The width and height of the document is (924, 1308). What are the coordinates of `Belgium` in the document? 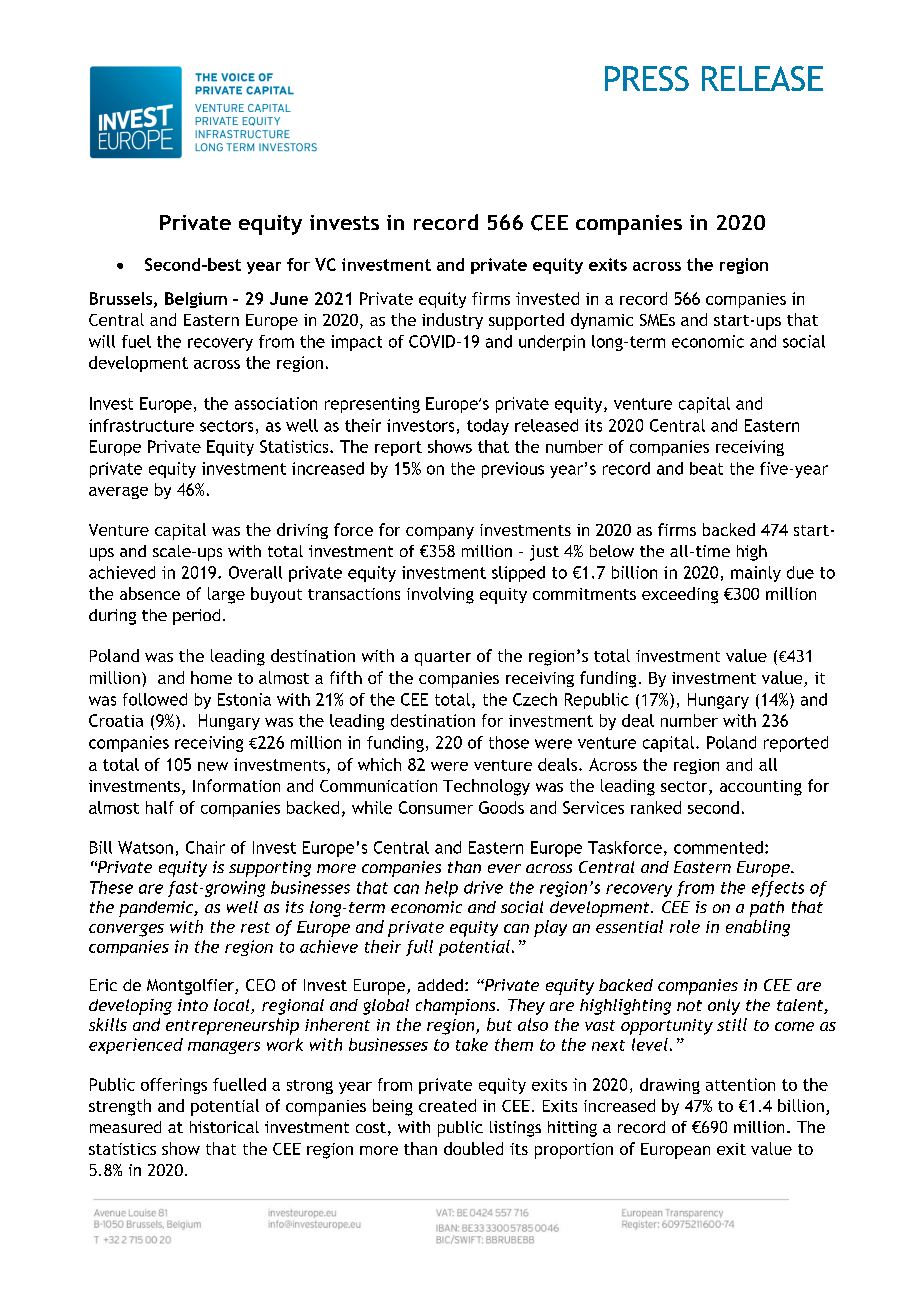 It's located at (196, 300).
